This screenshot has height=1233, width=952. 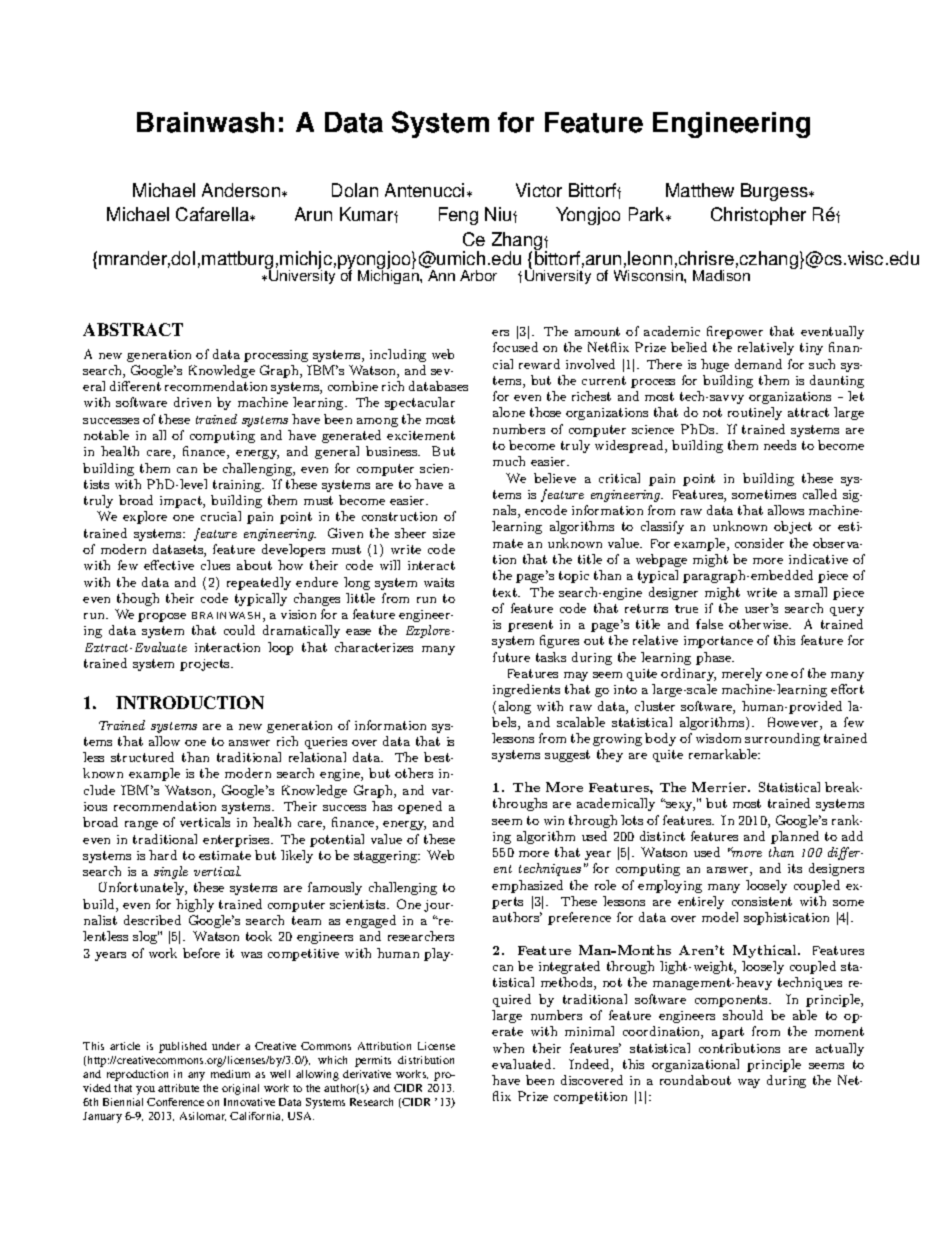 I want to click on merely, so click(x=742, y=674).
